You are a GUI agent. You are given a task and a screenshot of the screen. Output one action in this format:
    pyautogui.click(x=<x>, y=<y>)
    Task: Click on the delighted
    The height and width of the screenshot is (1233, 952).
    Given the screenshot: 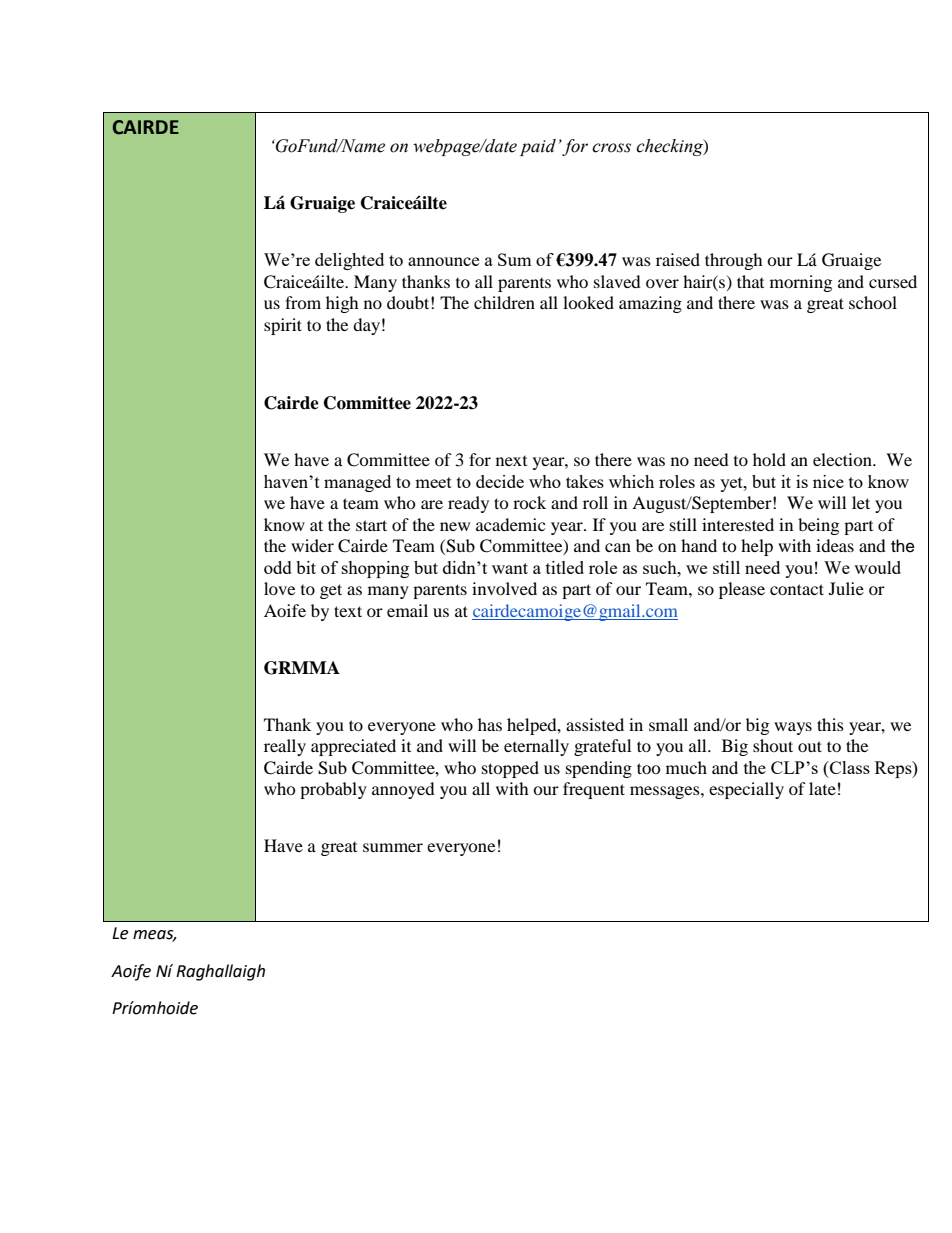 What is the action you would take?
    pyautogui.click(x=349, y=261)
